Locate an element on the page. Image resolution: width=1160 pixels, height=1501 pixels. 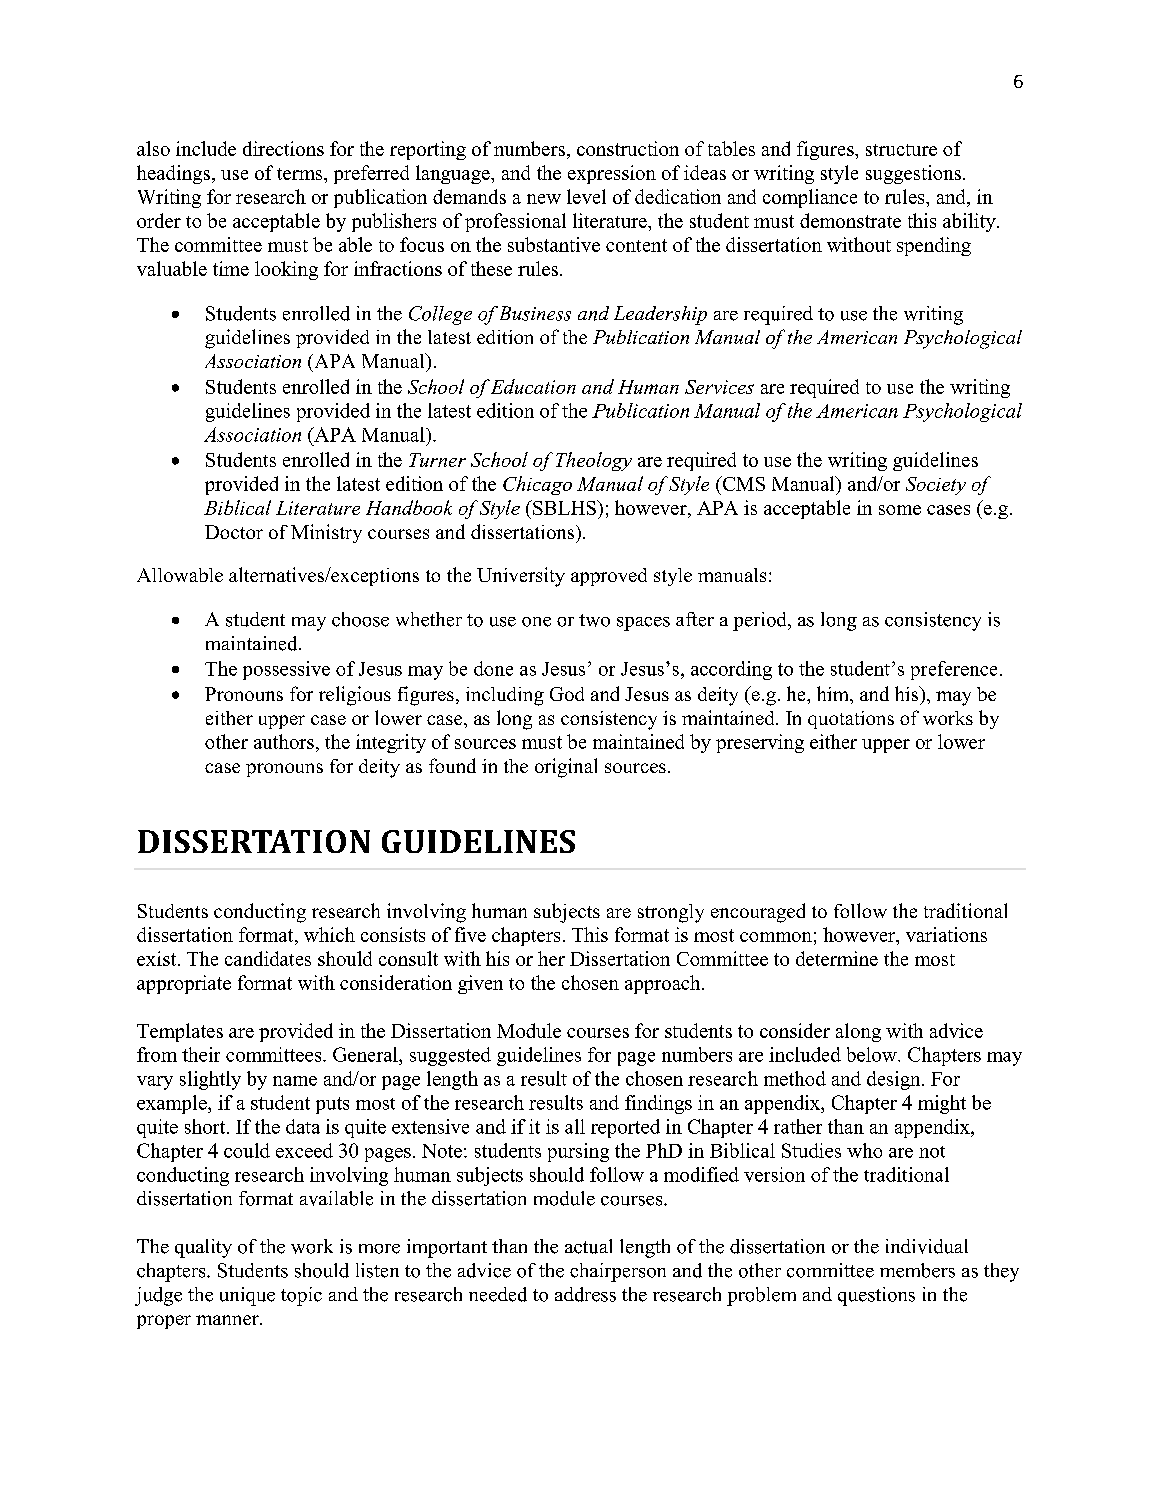
approach is located at coordinates (664, 984).
